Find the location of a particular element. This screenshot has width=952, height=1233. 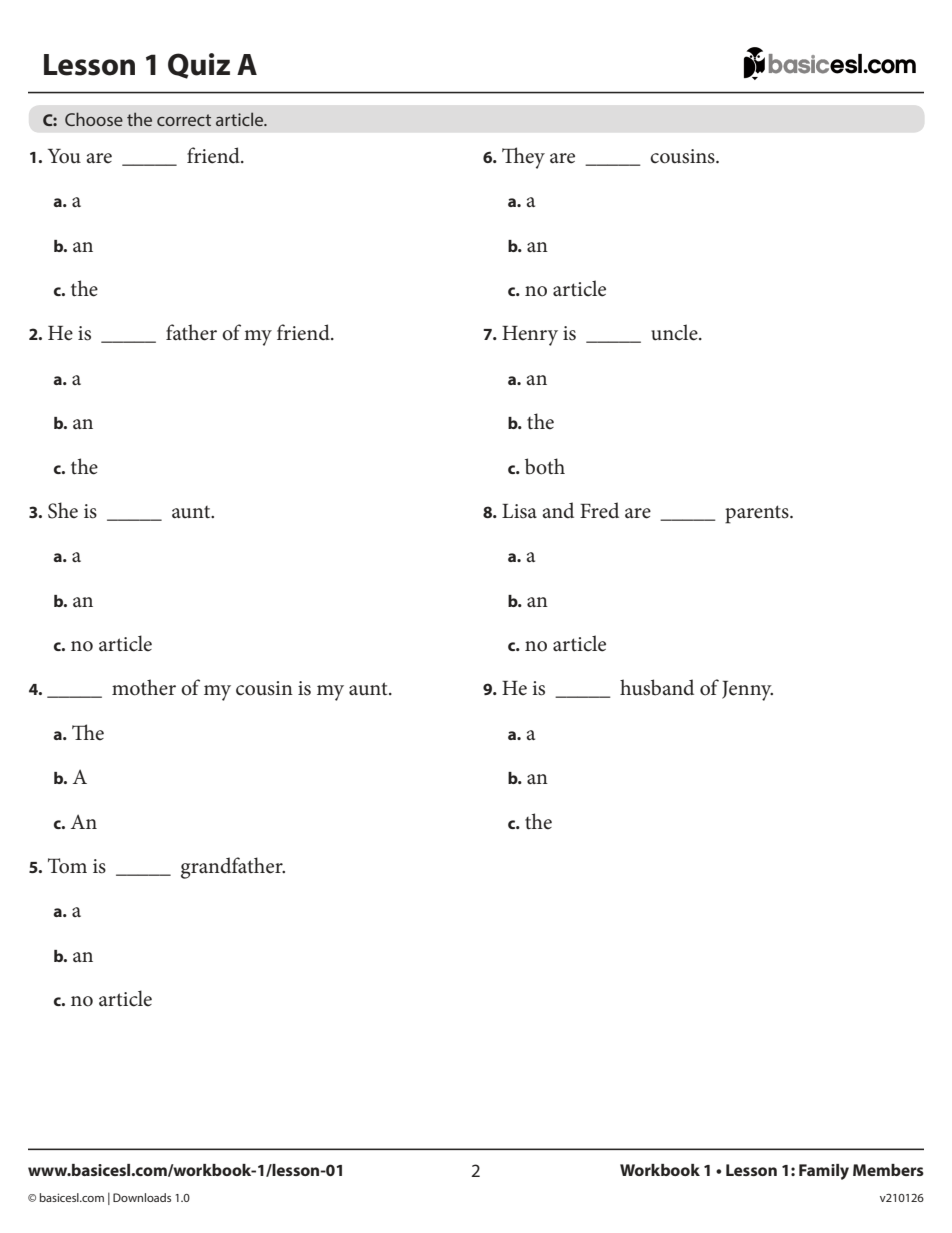

She is located at coordinates (63, 510).
